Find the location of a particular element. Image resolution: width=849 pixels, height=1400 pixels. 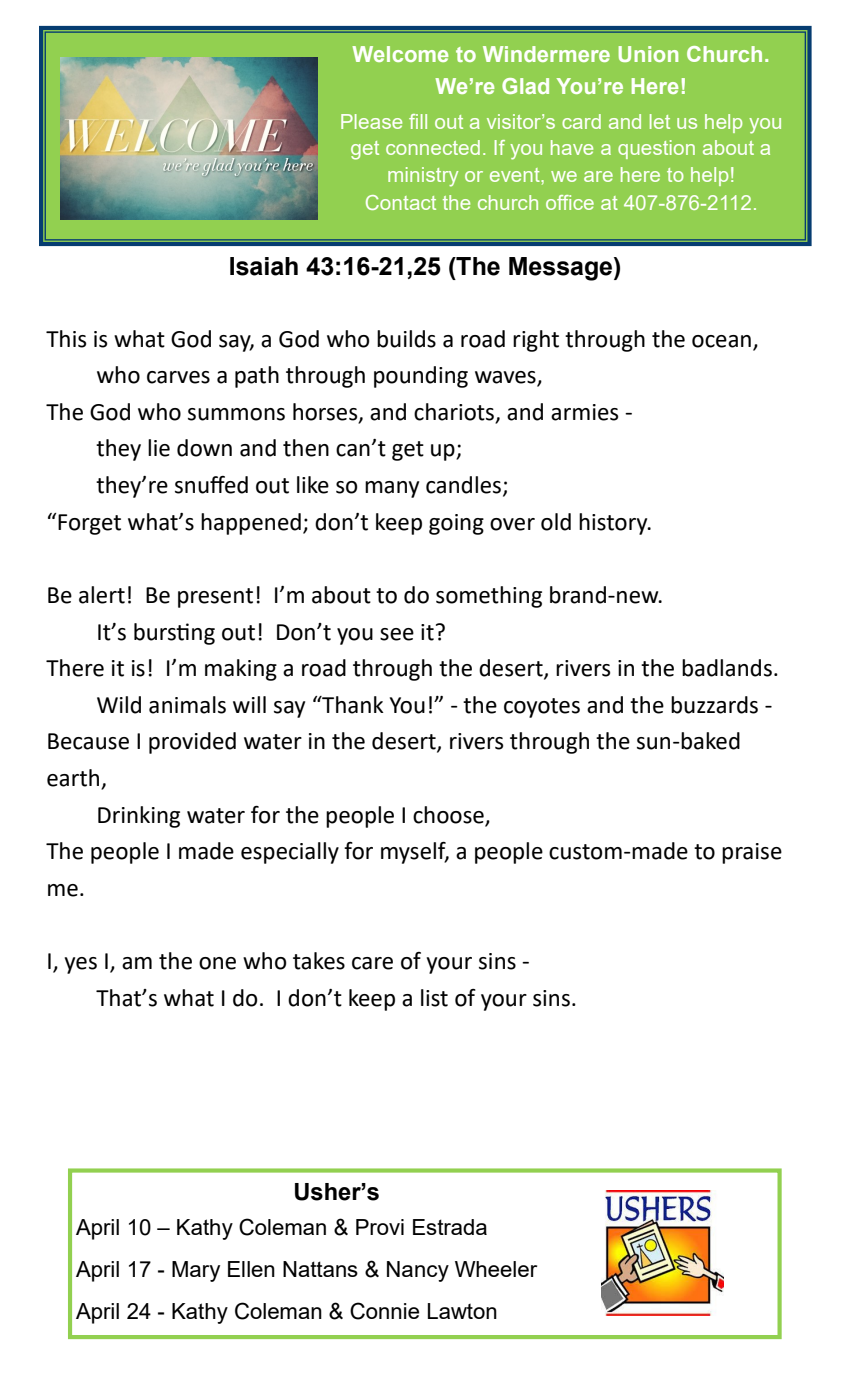

fill is located at coordinates (418, 121).
